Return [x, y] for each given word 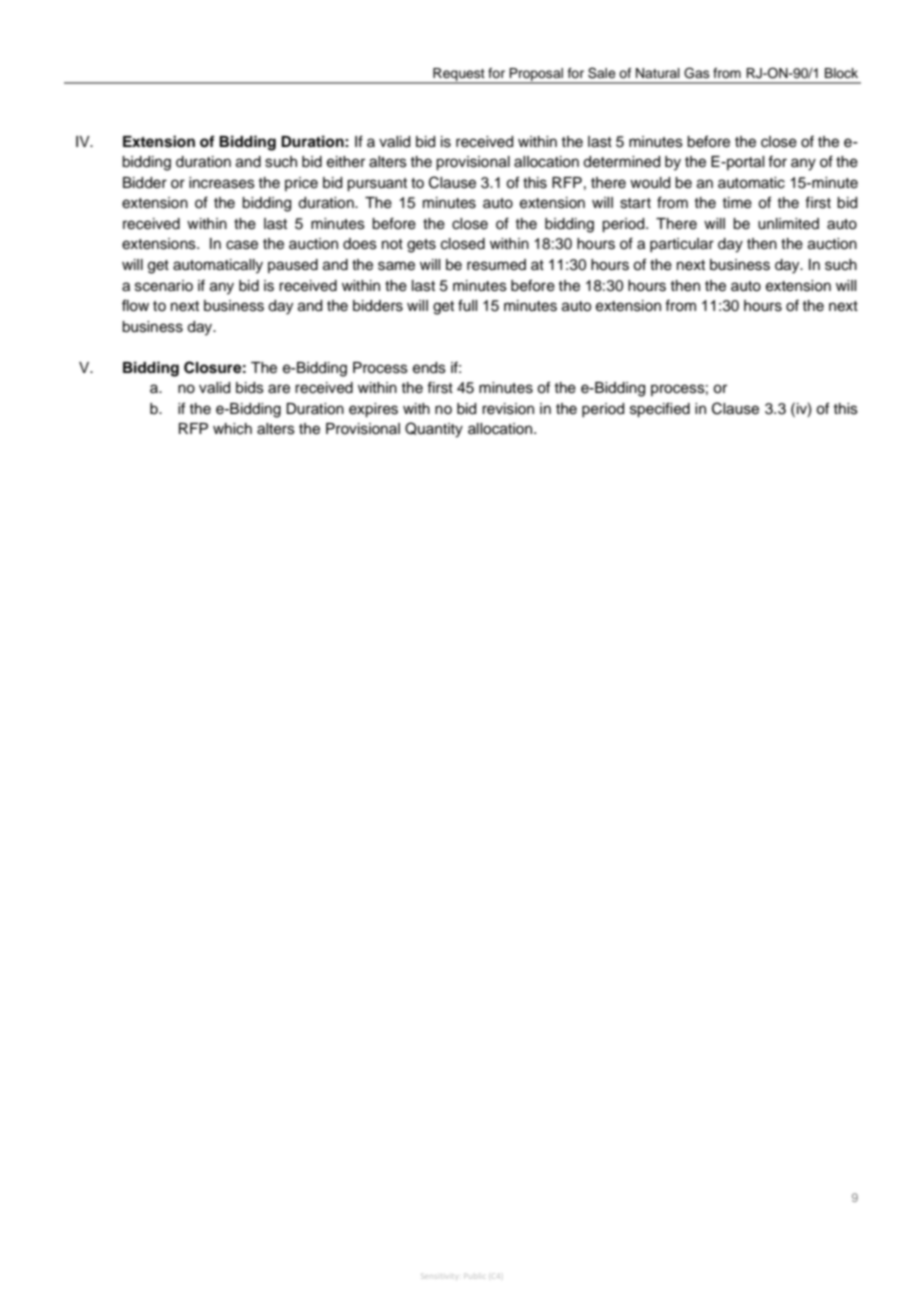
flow [135, 305]
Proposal [536, 76]
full [467, 305]
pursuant [377, 185]
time [737, 203]
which [232, 429]
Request [459, 76]
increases [222, 183]
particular [682, 245]
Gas [697, 73]
